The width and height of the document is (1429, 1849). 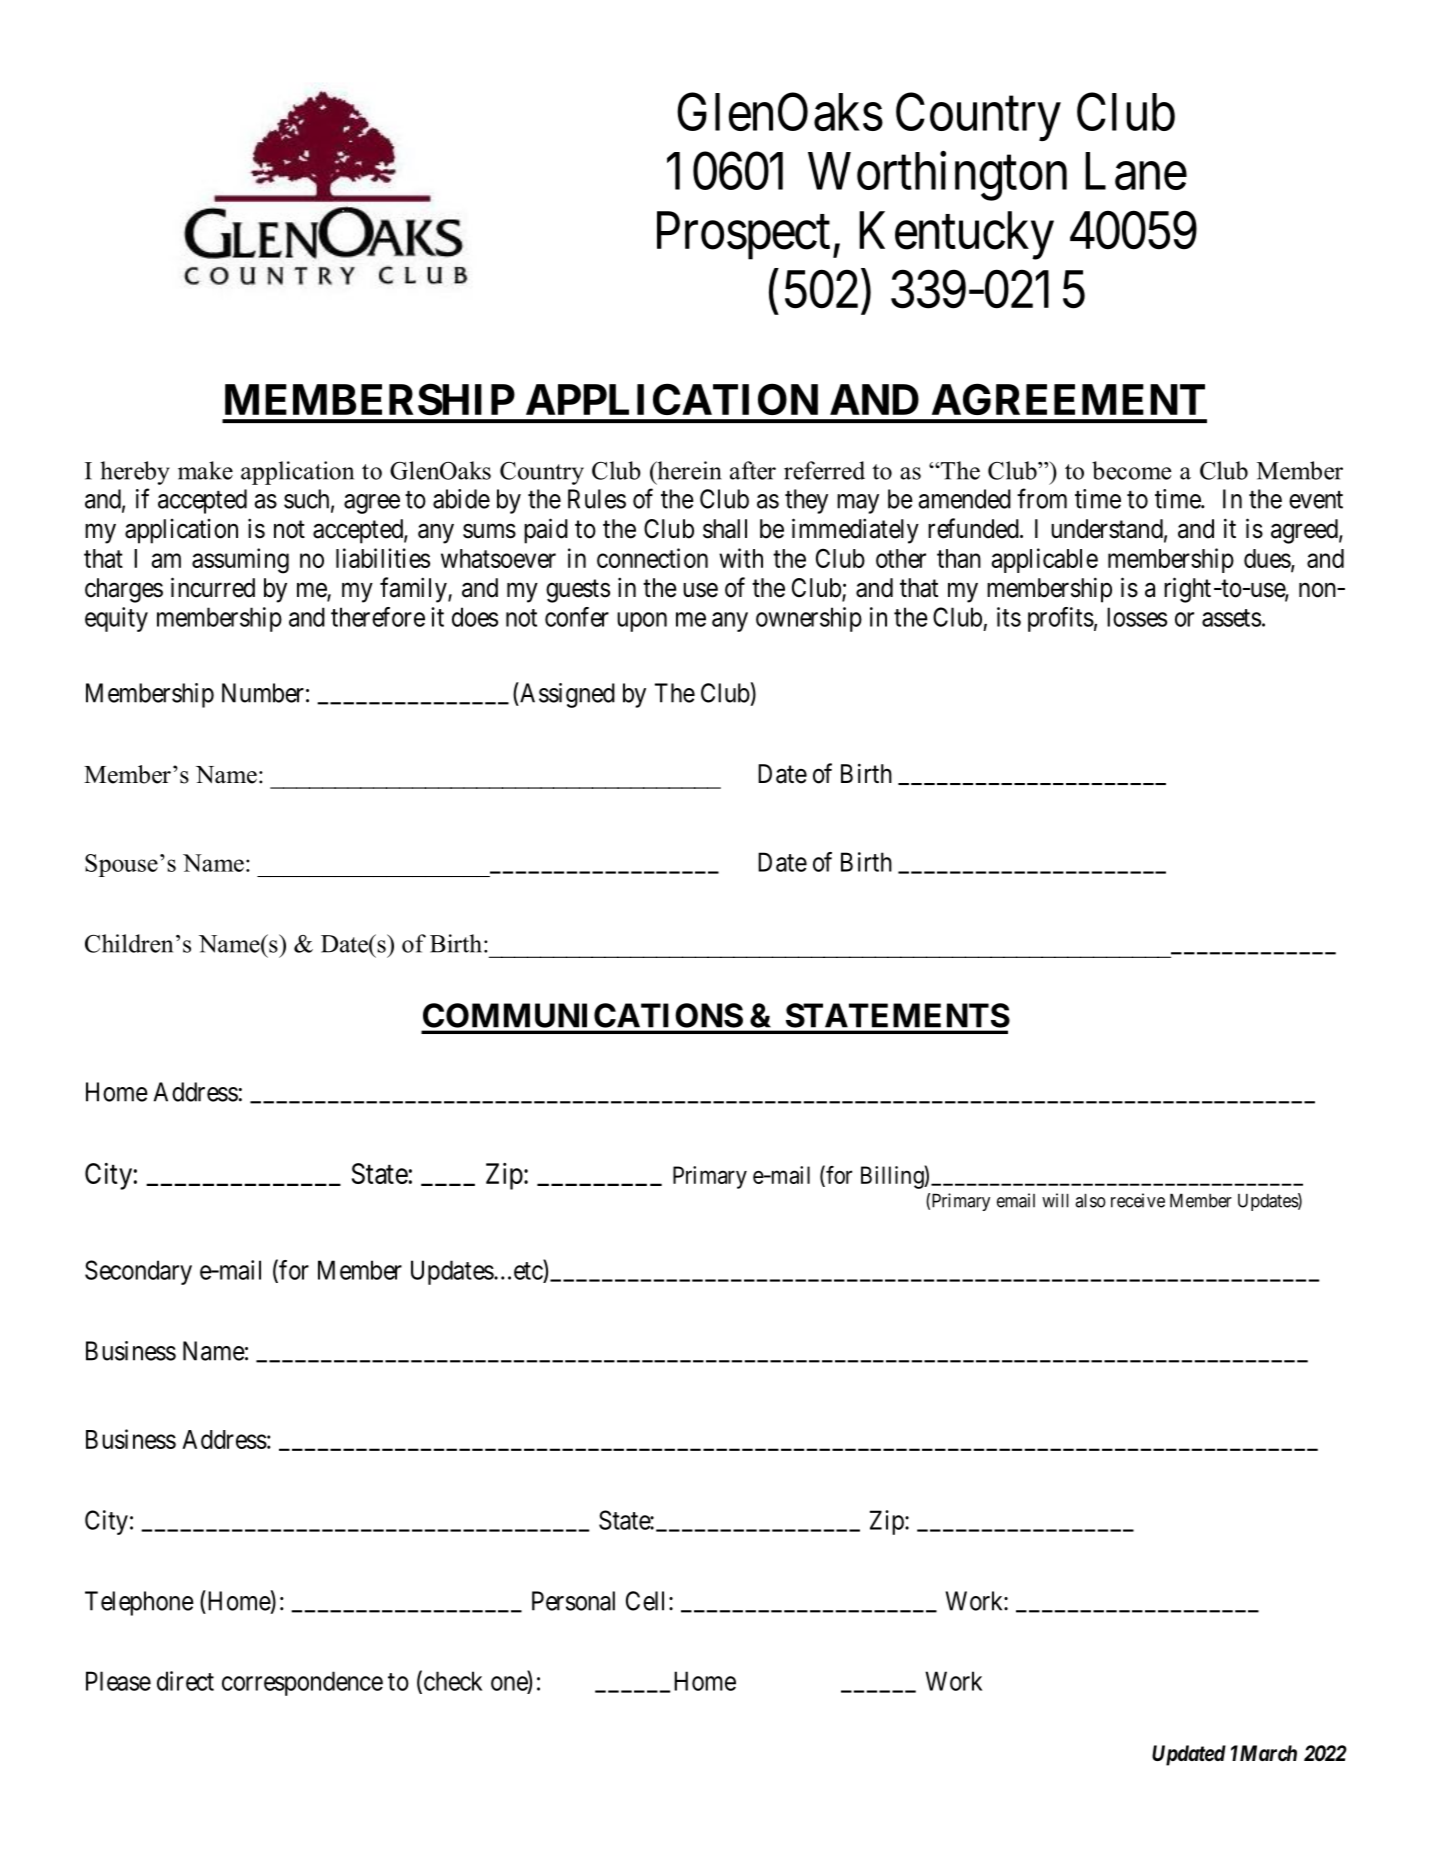 I want to click on correspondence, so click(x=302, y=1683).
